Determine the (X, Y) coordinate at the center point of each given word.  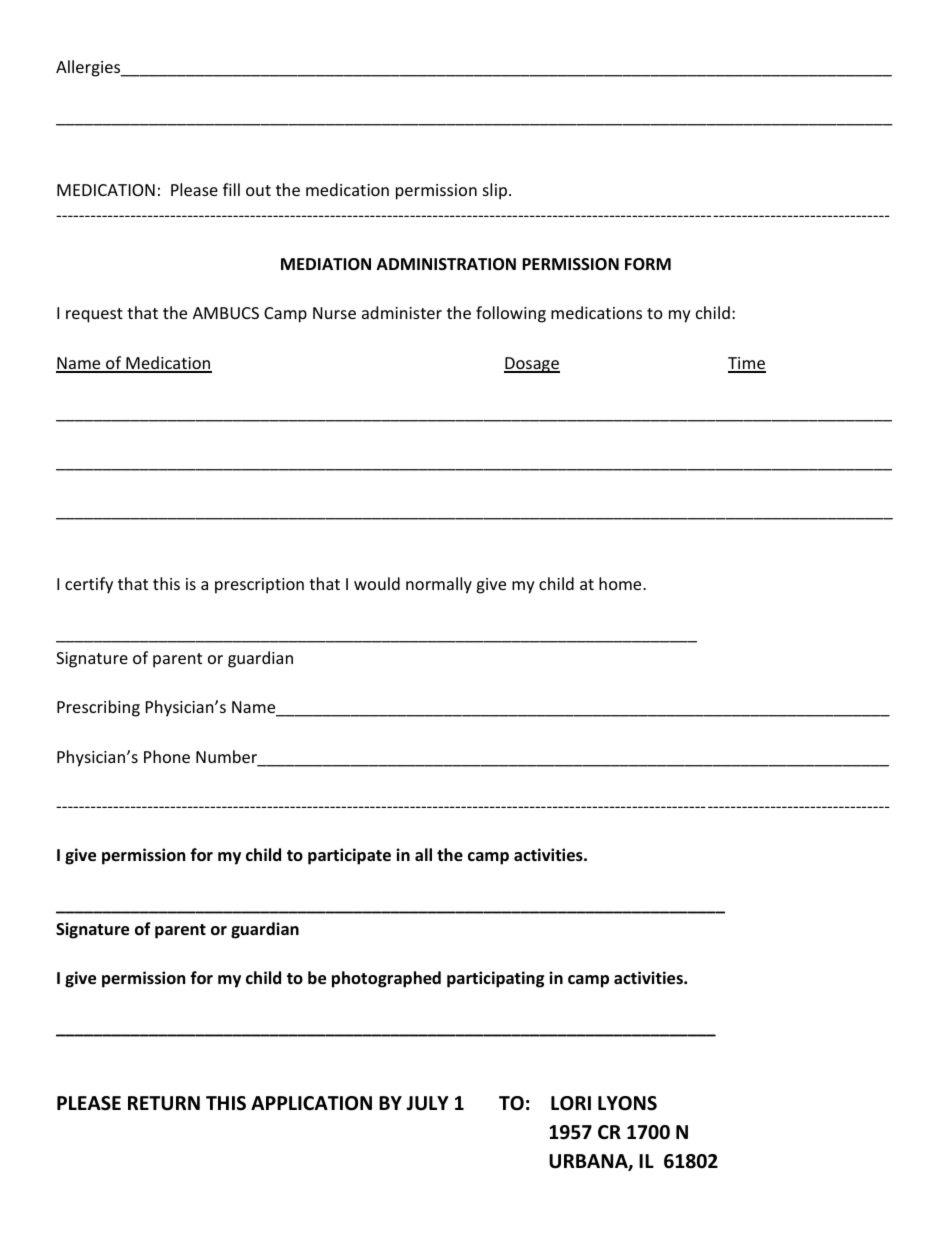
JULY (427, 1103)
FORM (648, 264)
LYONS (627, 1103)
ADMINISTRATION (446, 264)
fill (231, 189)
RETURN (164, 1103)
